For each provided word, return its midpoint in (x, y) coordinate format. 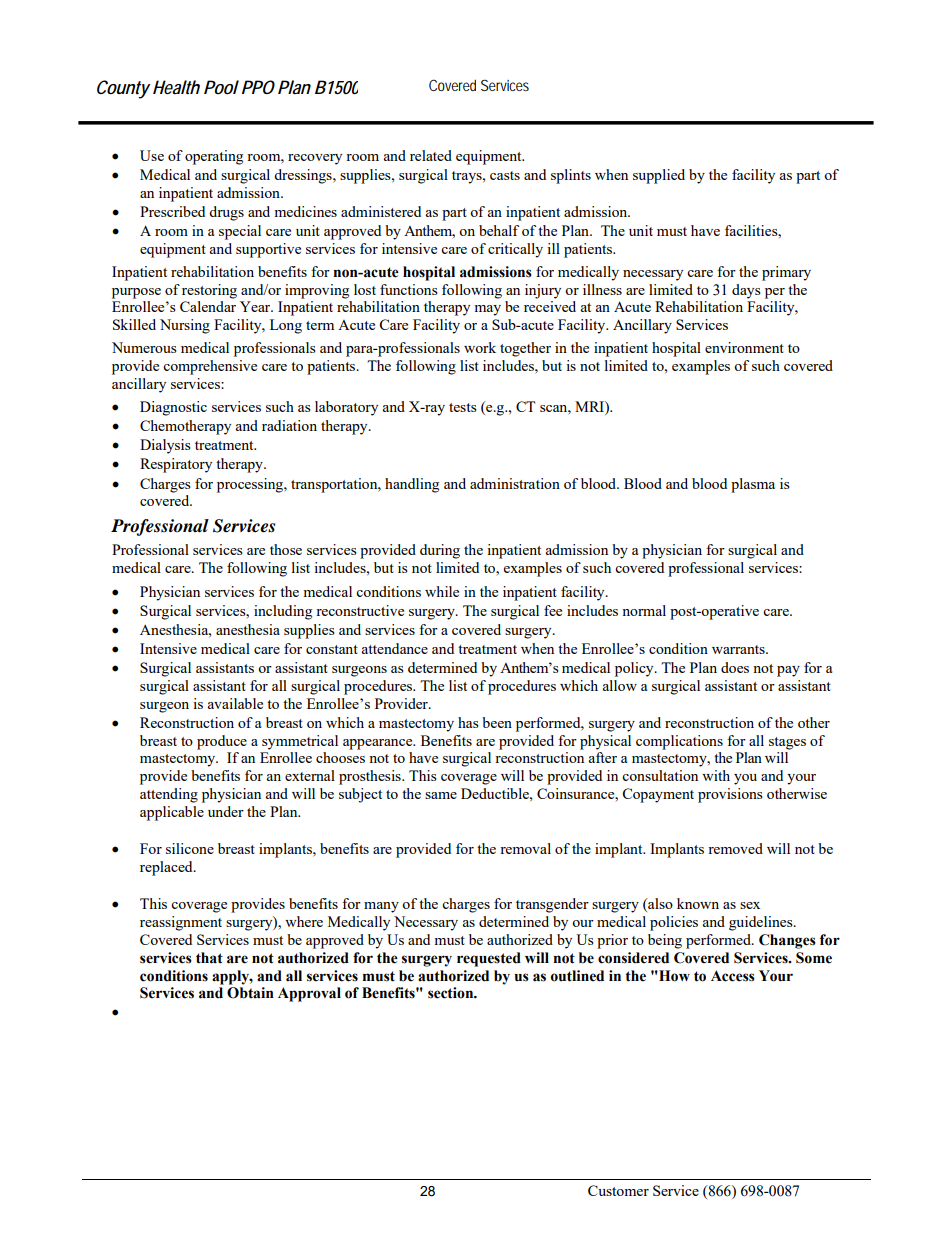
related (431, 155)
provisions (730, 795)
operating (214, 157)
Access (733, 976)
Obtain (250, 993)
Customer (618, 1190)
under (226, 811)
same (441, 795)
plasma (753, 485)
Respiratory (176, 465)
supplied (659, 176)
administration (515, 483)
